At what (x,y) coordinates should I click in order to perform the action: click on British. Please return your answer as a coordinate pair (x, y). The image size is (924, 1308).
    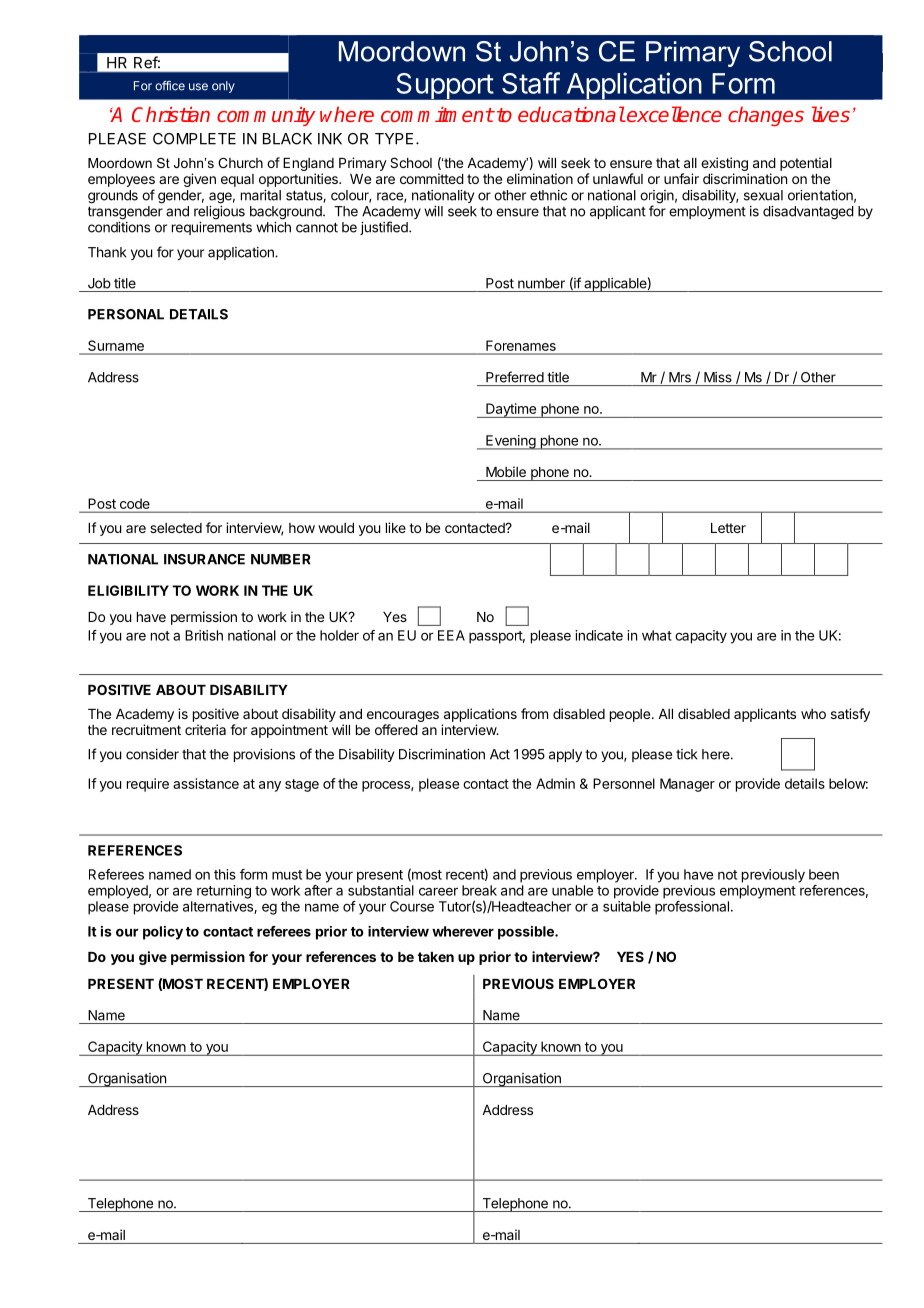
    Looking at the image, I should click on (204, 635).
